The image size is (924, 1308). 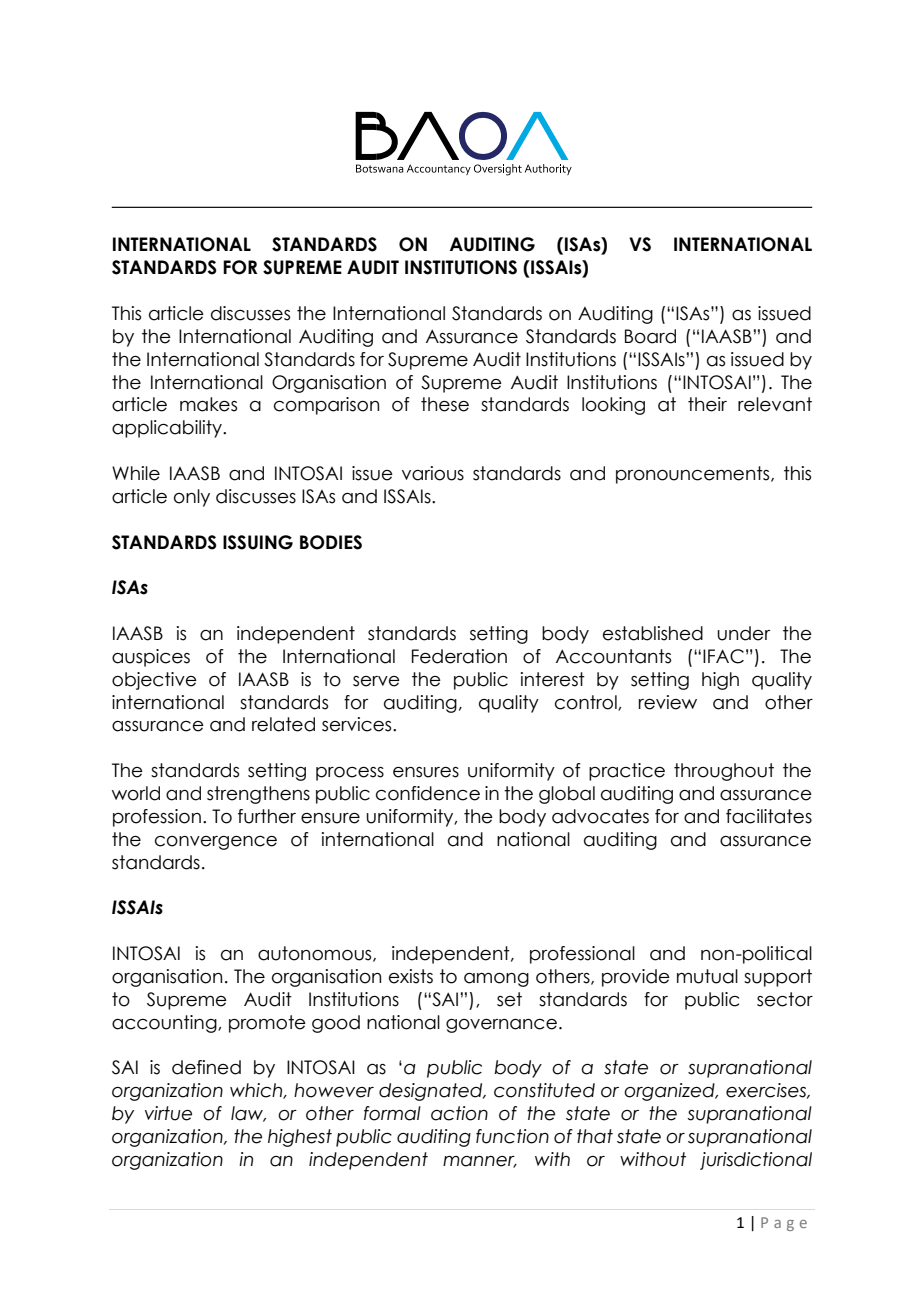 I want to click on jurisdictional, so click(x=756, y=1161).
